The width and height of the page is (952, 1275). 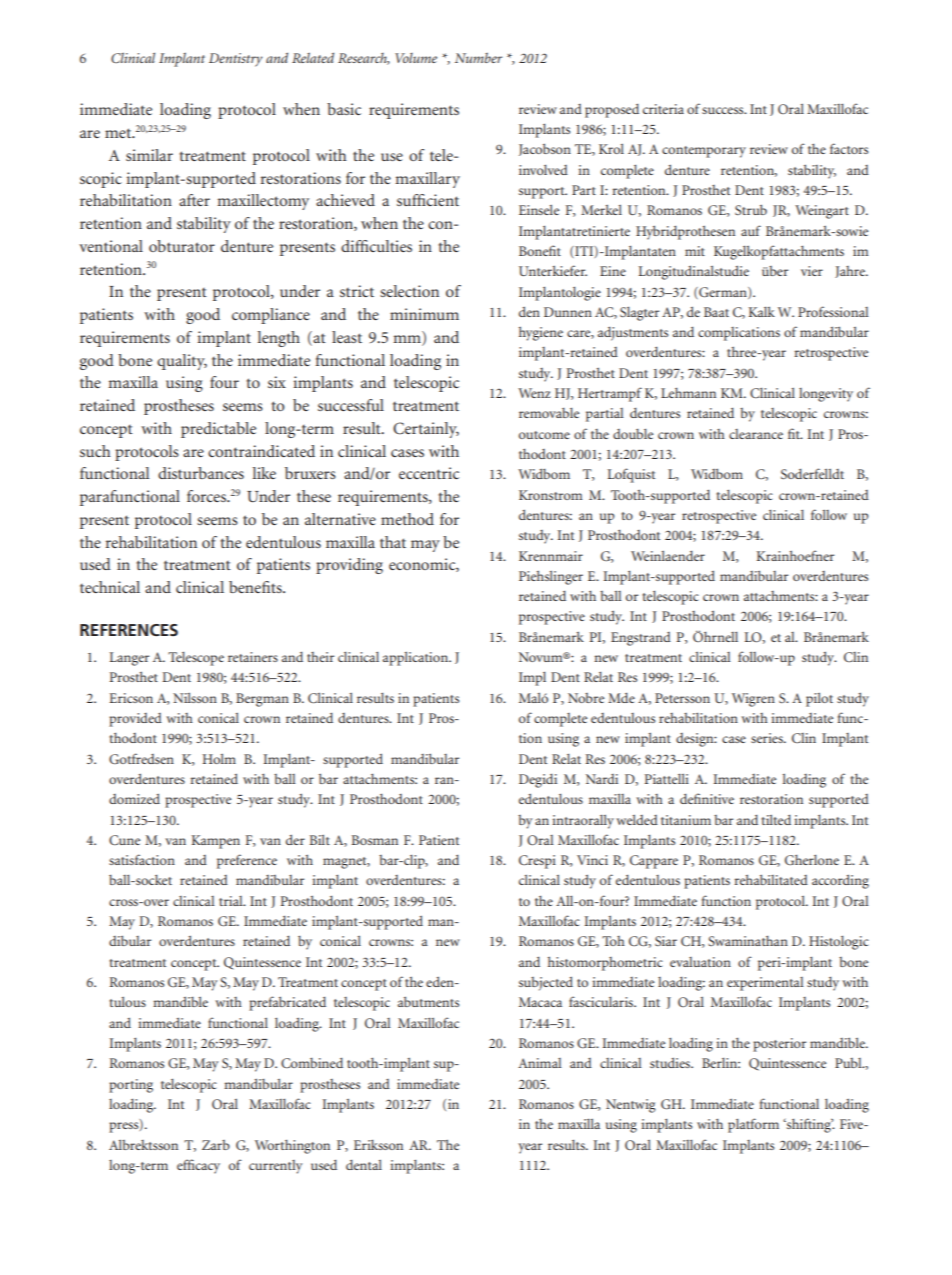 What do you see at coordinates (218, 430) in the page?
I see `predictable` at bounding box center [218, 430].
